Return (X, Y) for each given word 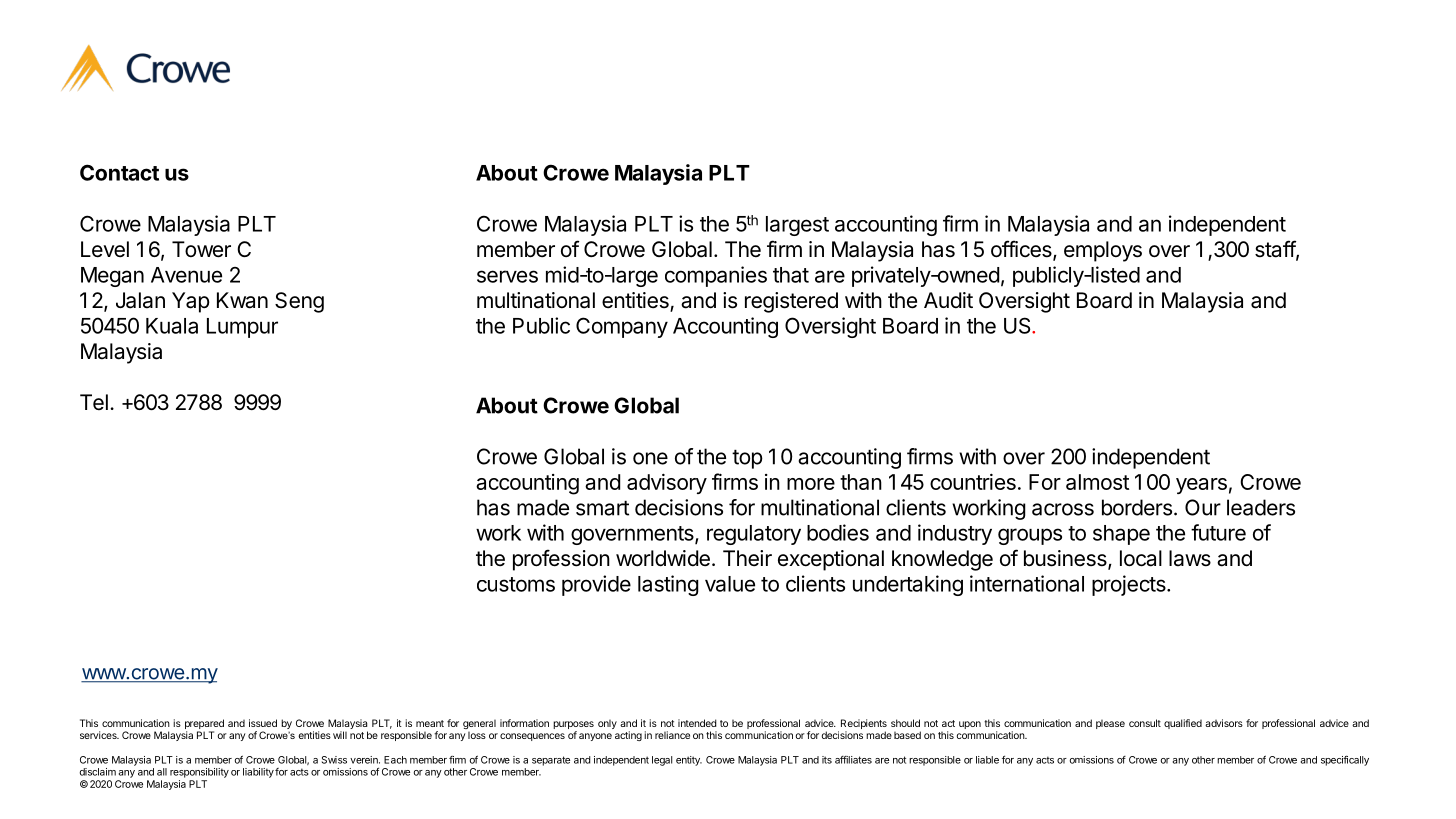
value (730, 584)
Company (622, 327)
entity (689, 761)
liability (258, 773)
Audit (948, 300)
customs (516, 584)
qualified (1183, 724)
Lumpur (242, 328)
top (747, 459)
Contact (119, 172)
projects (1130, 585)
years (1201, 486)
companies (716, 276)
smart (602, 508)
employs (1103, 251)
